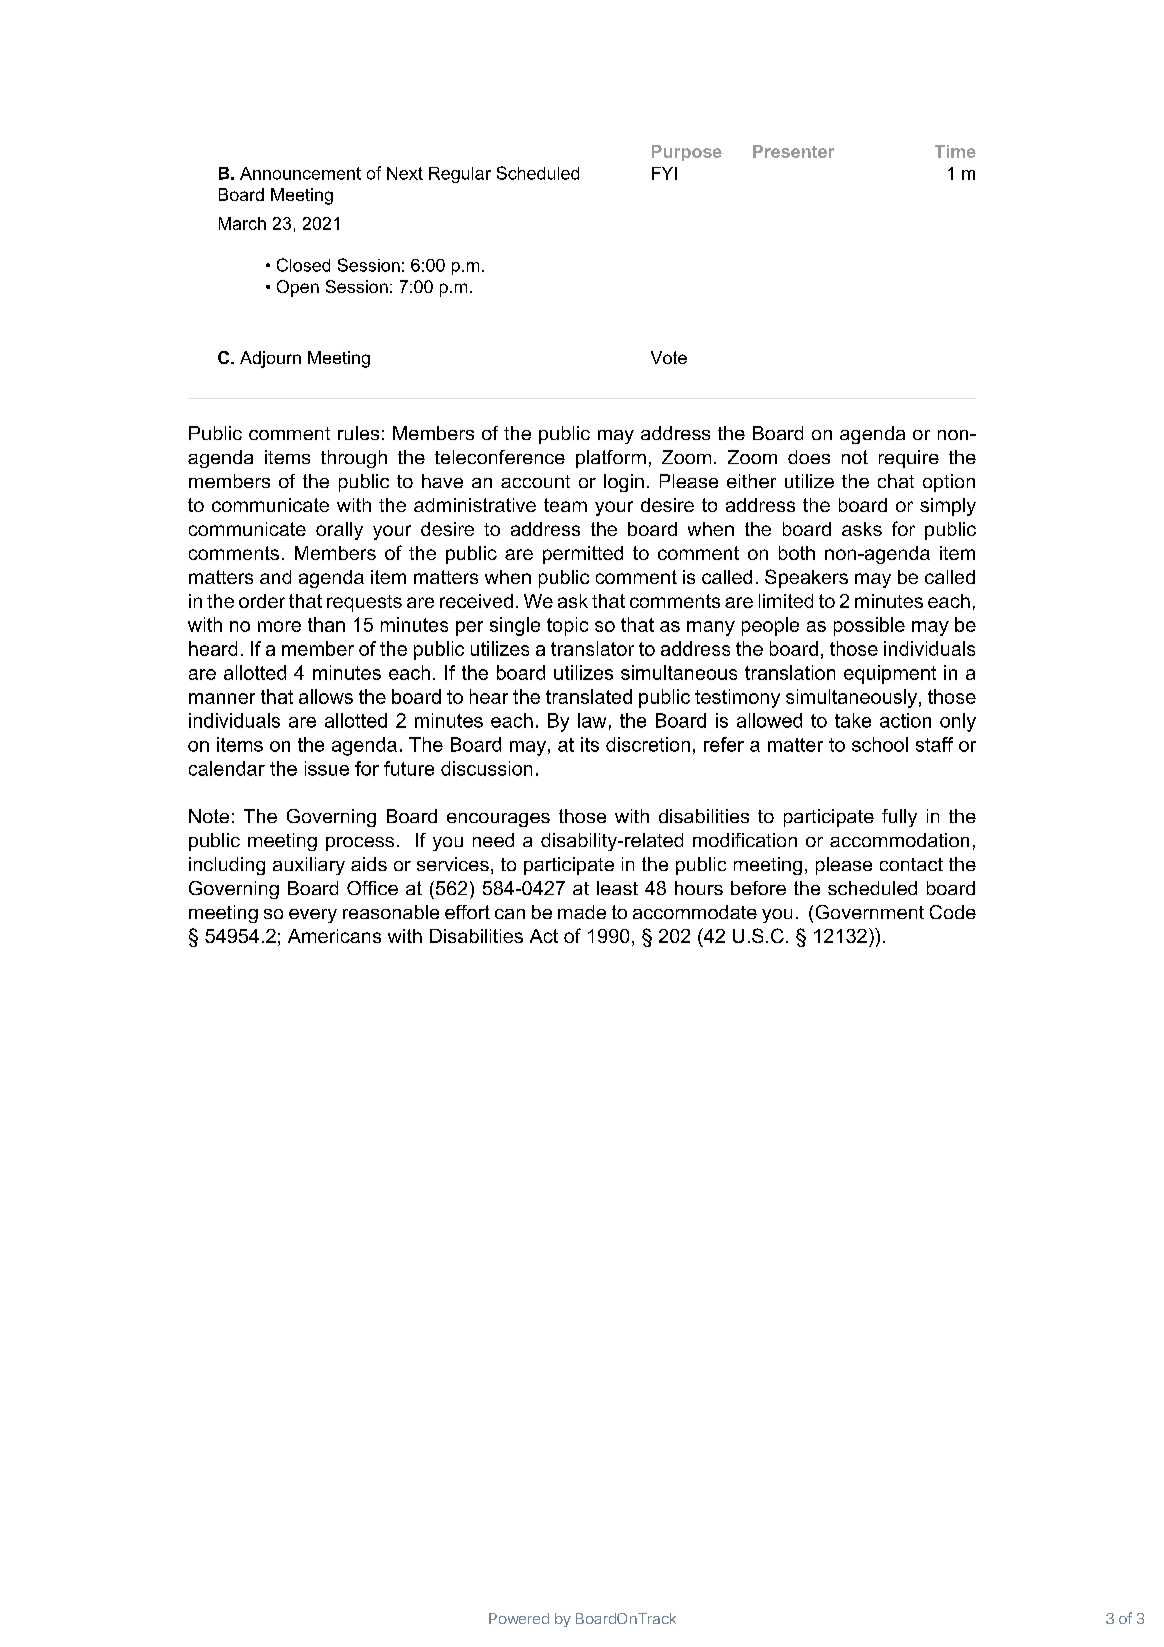 The height and width of the screenshot is (1647, 1164). Describe the element at coordinates (519, 1618) in the screenshot. I see `Powered` at that location.
